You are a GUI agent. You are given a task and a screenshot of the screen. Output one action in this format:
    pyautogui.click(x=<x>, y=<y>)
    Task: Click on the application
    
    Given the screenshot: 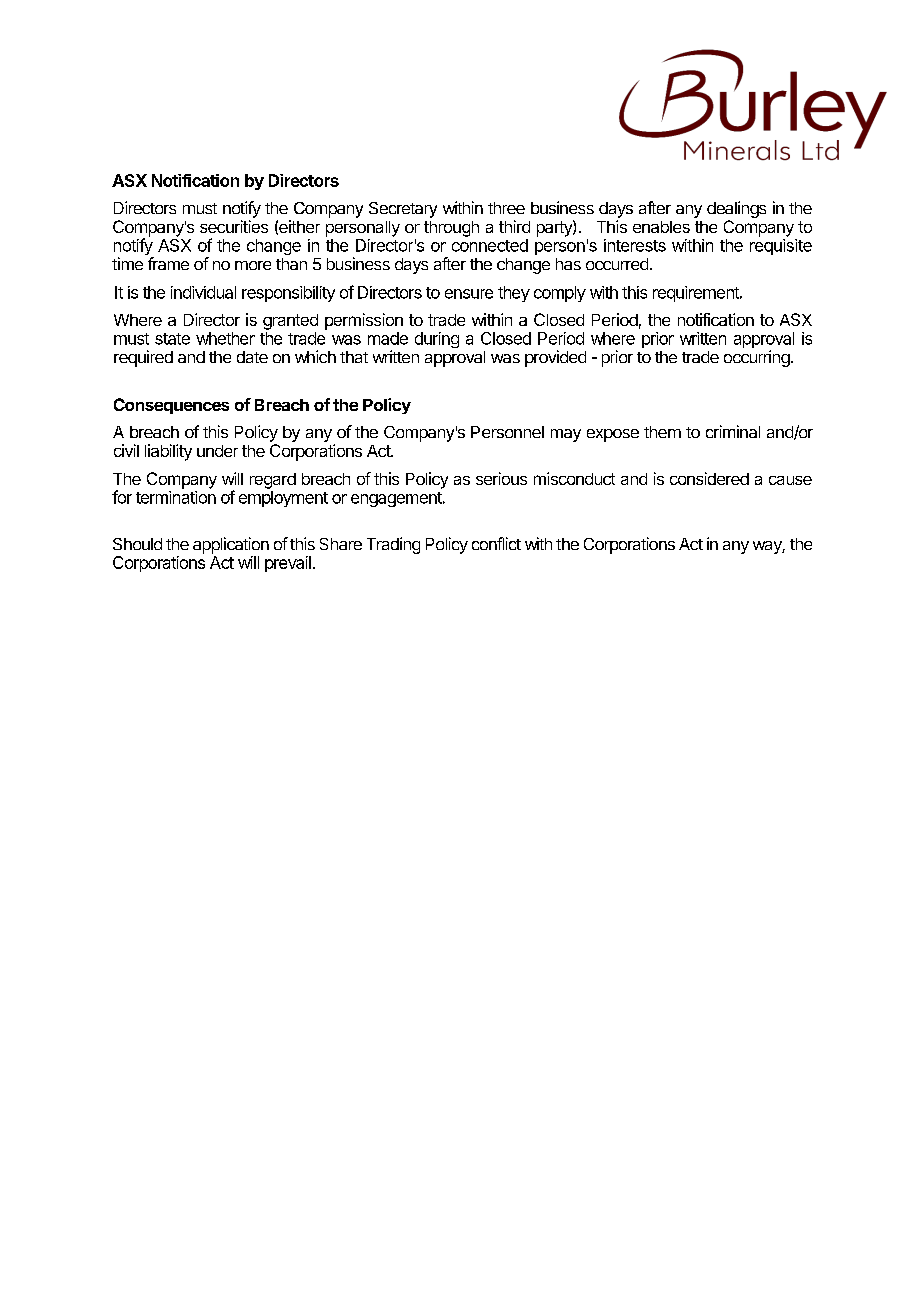 What is the action you would take?
    pyautogui.click(x=231, y=545)
